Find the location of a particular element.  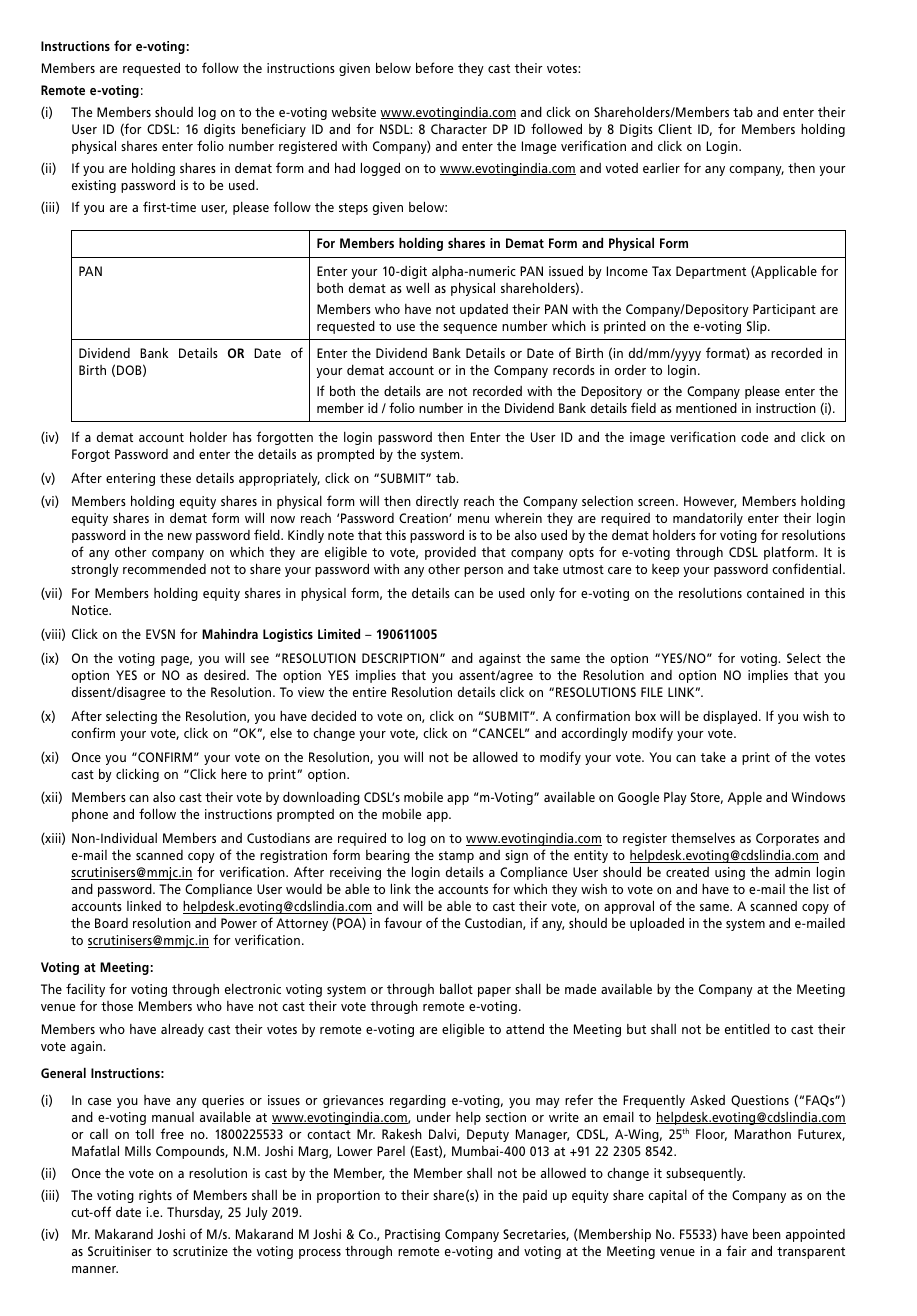

Character is located at coordinates (459, 129).
